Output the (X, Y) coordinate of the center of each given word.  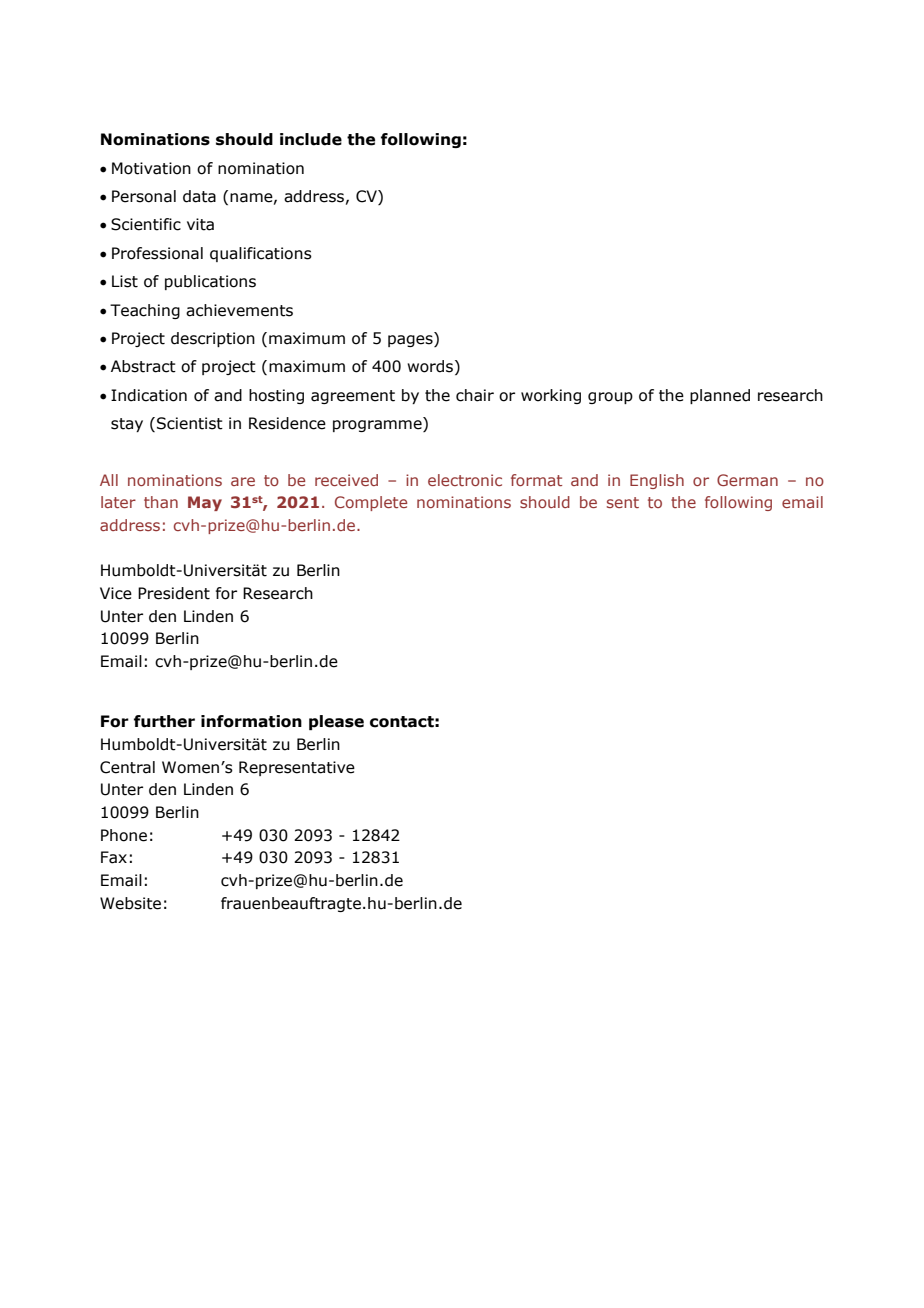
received (346, 480)
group (610, 398)
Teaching (145, 311)
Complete (371, 503)
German (747, 480)
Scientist (190, 423)
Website (130, 903)
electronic (465, 480)
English (657, 481)
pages (411, 341)
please (336, 722)
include (311, 139)
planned (720, 396)
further (164, 721)
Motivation (151, 168)
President (174, 593)
